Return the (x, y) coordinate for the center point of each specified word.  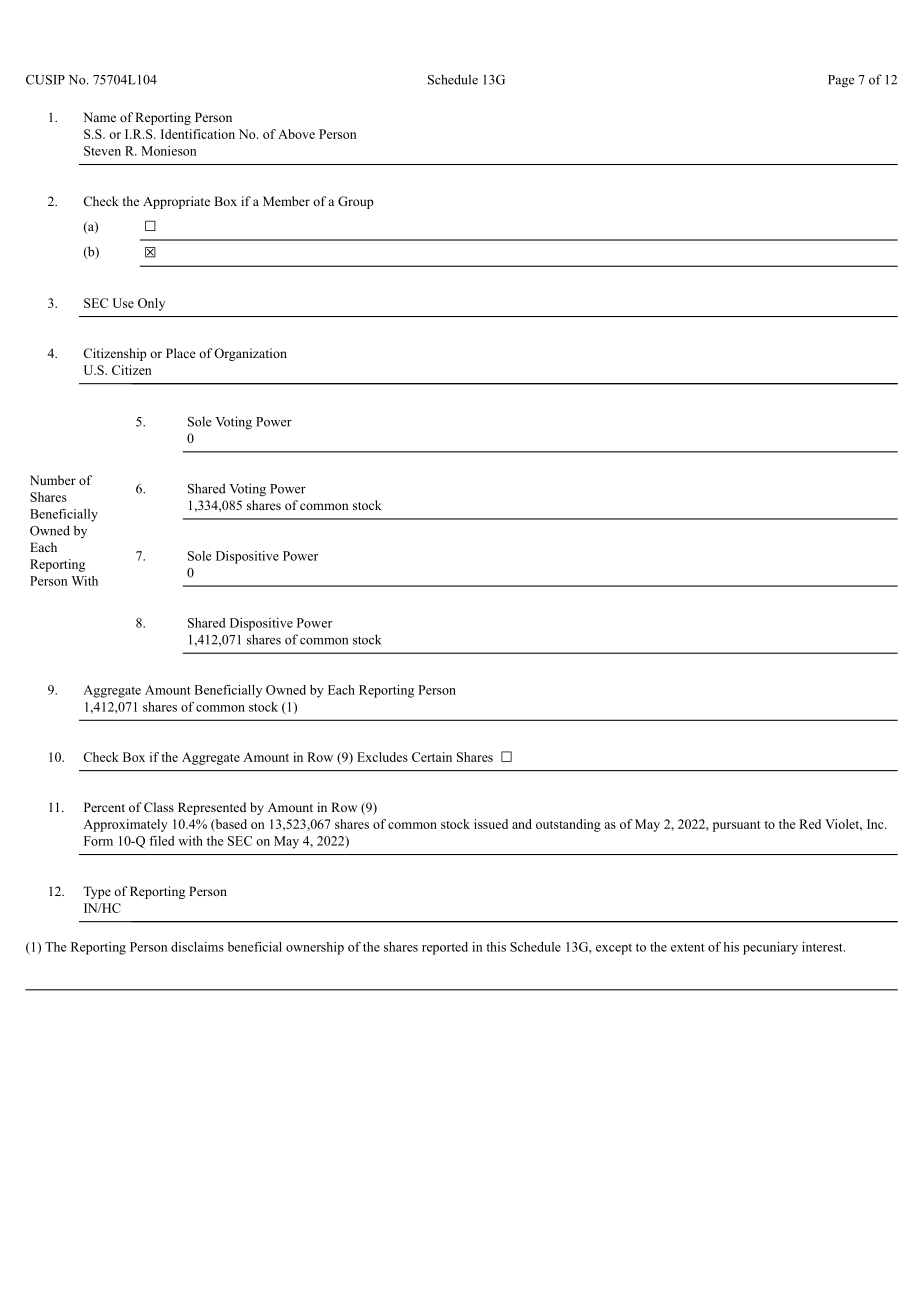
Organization (250, 354)
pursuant (737, 826)
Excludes (382, 757)
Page (841, 81)
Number (53, 480)
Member (286, 201)
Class (159, 807)
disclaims (197, 947)
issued (491, 824)
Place (181, 353)
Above (296, 134)
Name (99, 117)
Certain (432, 757)
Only (151, 304)
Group (356, 202)
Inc (876, 824)
